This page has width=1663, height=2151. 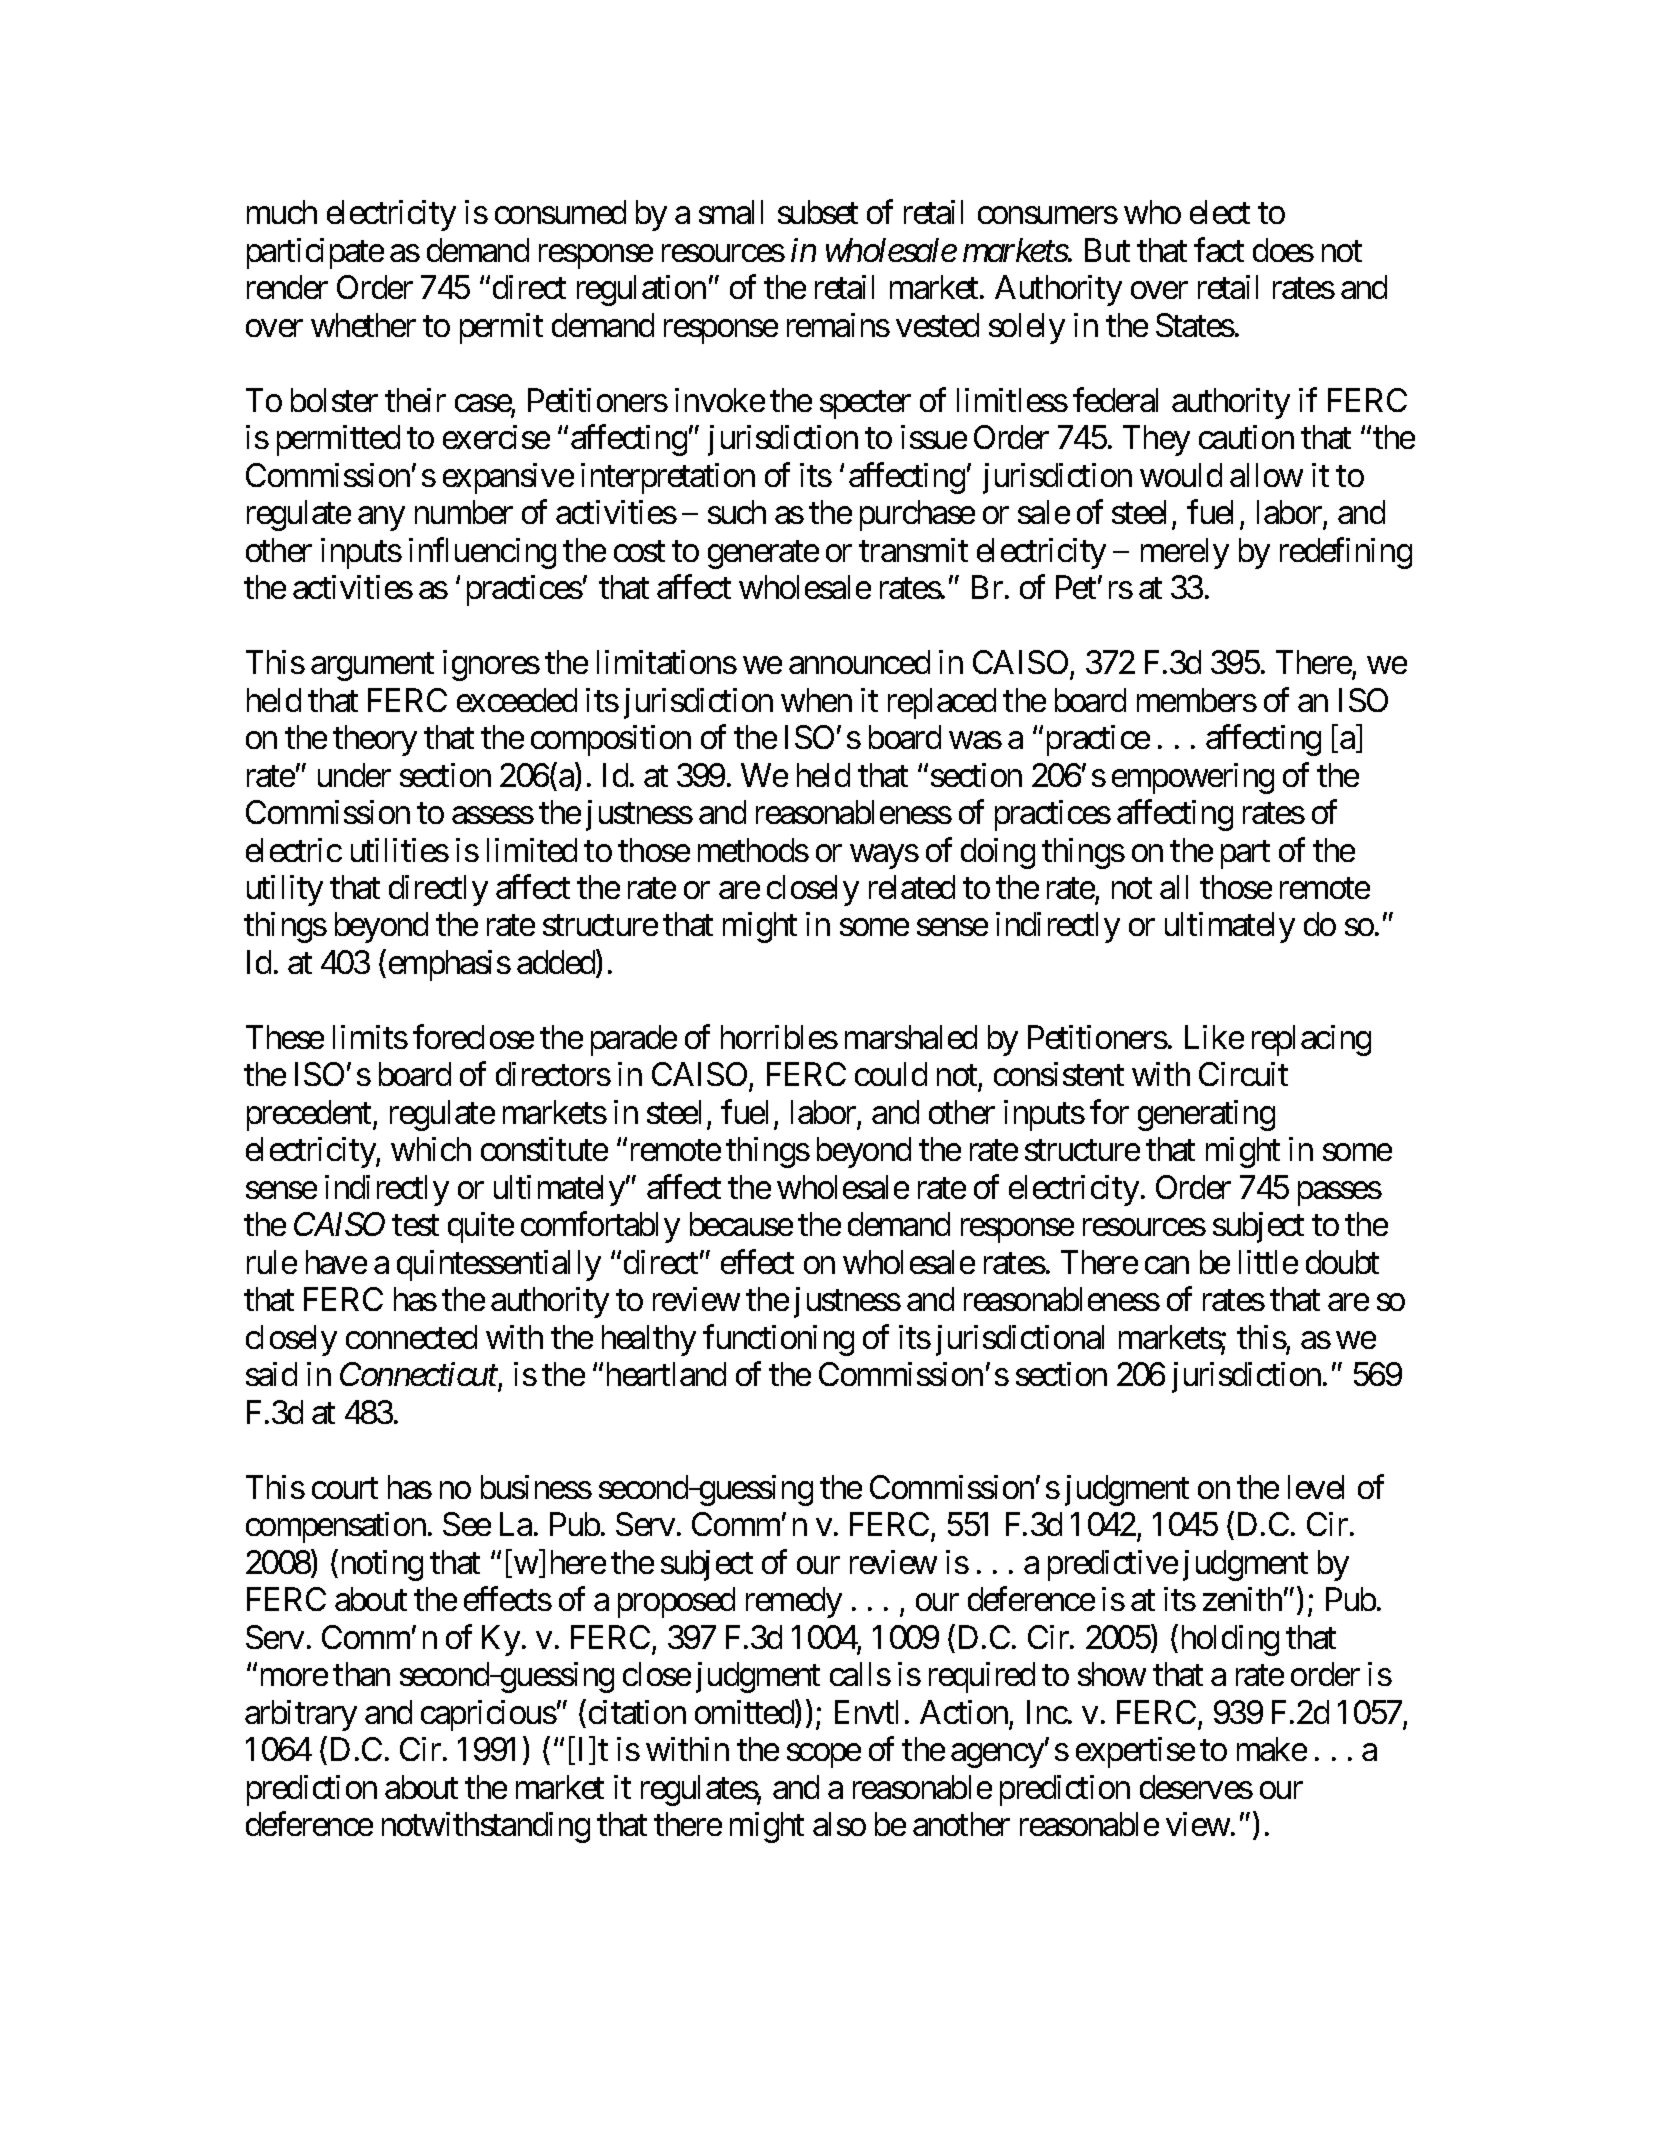 I want to click on argument, so click(x=372, y=667).
